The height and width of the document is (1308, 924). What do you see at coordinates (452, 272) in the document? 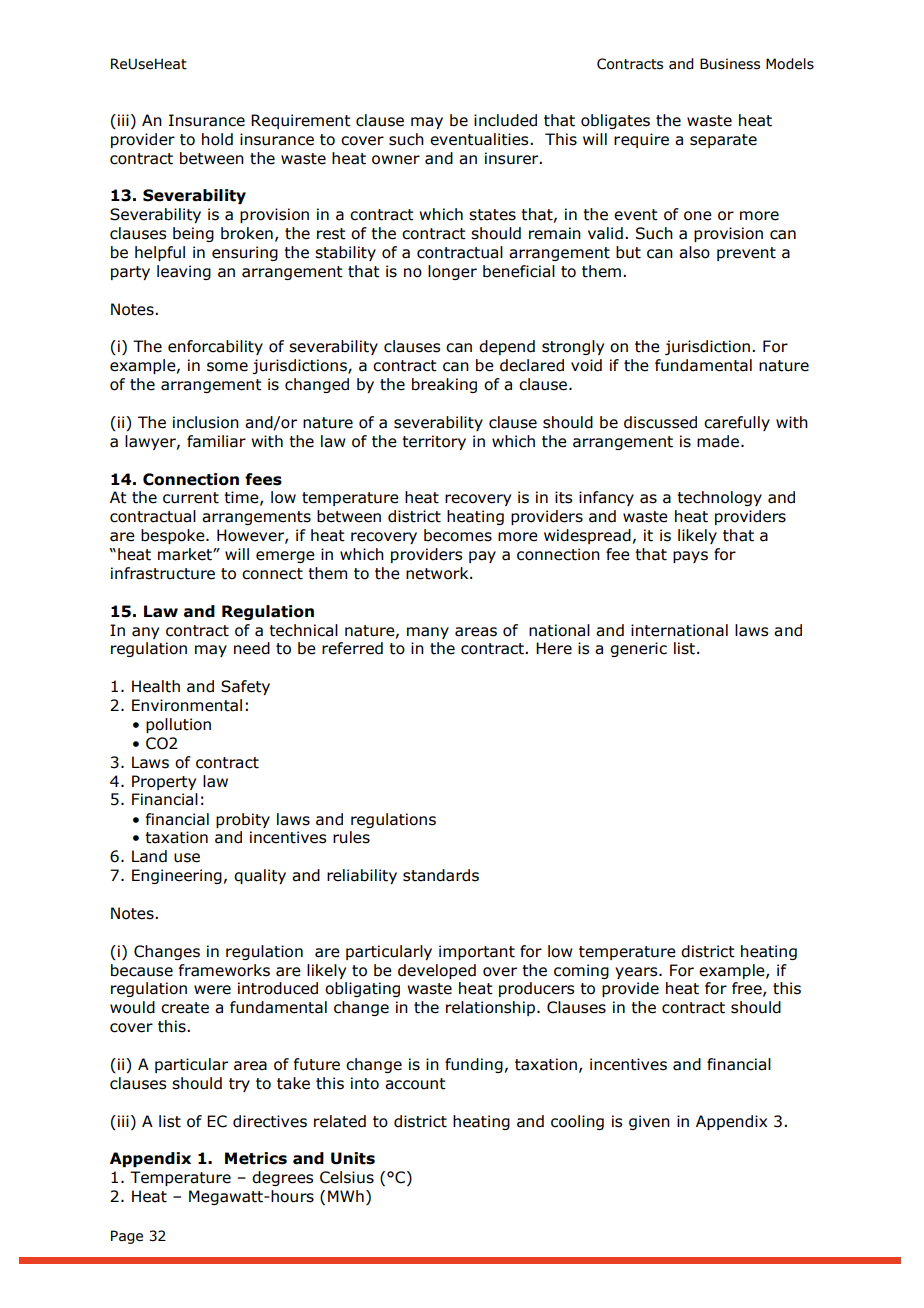
I see `longer` at bounding box center [452, 272].
